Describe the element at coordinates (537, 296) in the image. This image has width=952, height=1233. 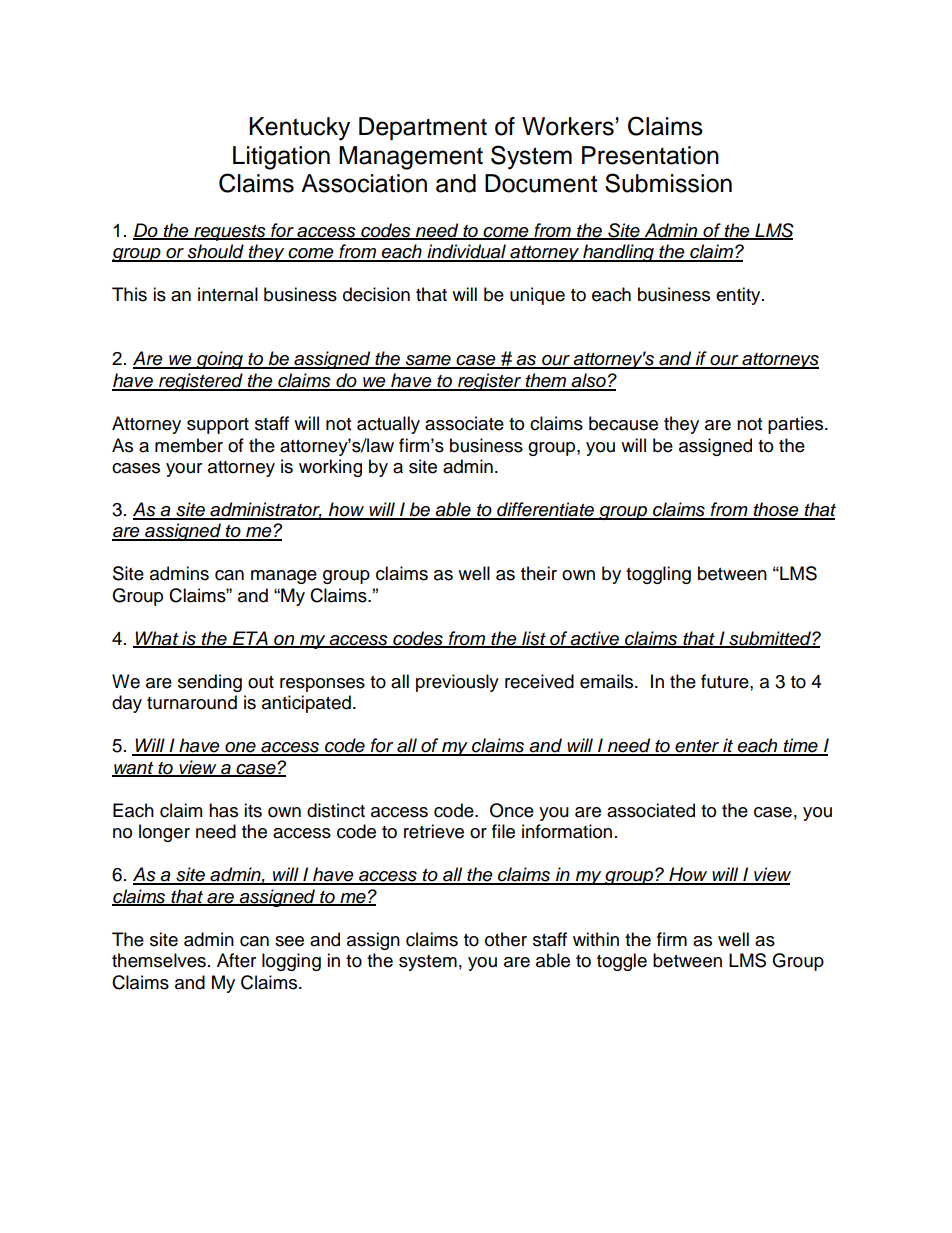
I see `unique` at that location.
